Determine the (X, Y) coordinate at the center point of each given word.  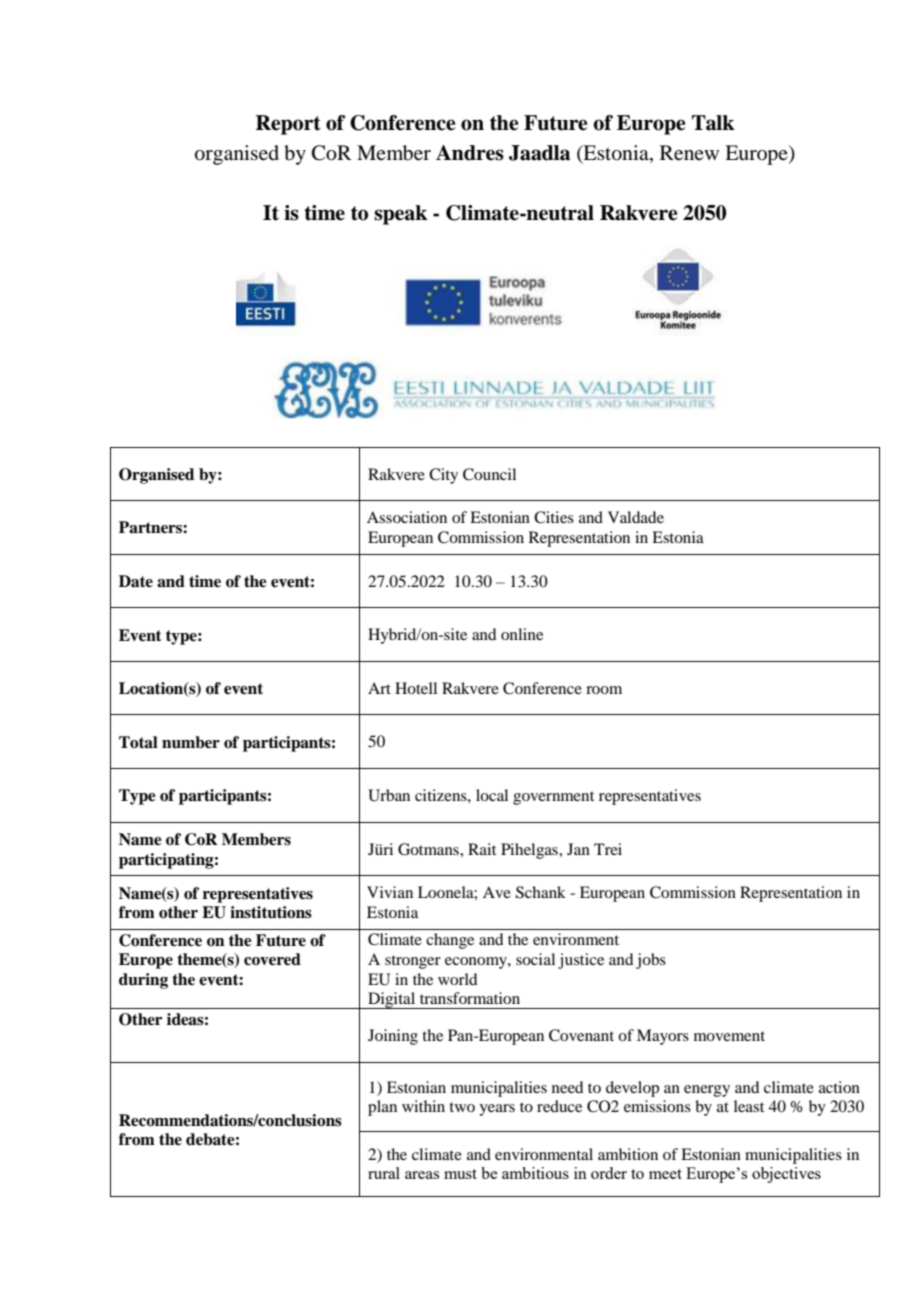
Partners (151, 527)
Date (136, 581)
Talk (713, 123)
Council (489, 474)
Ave (497, 892)
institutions (271, 912)
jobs (651, 961)
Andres (470, 153)
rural (384, 1173)
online (522, 634)
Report (288, 125)
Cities (554, 517)
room (604, 690)
